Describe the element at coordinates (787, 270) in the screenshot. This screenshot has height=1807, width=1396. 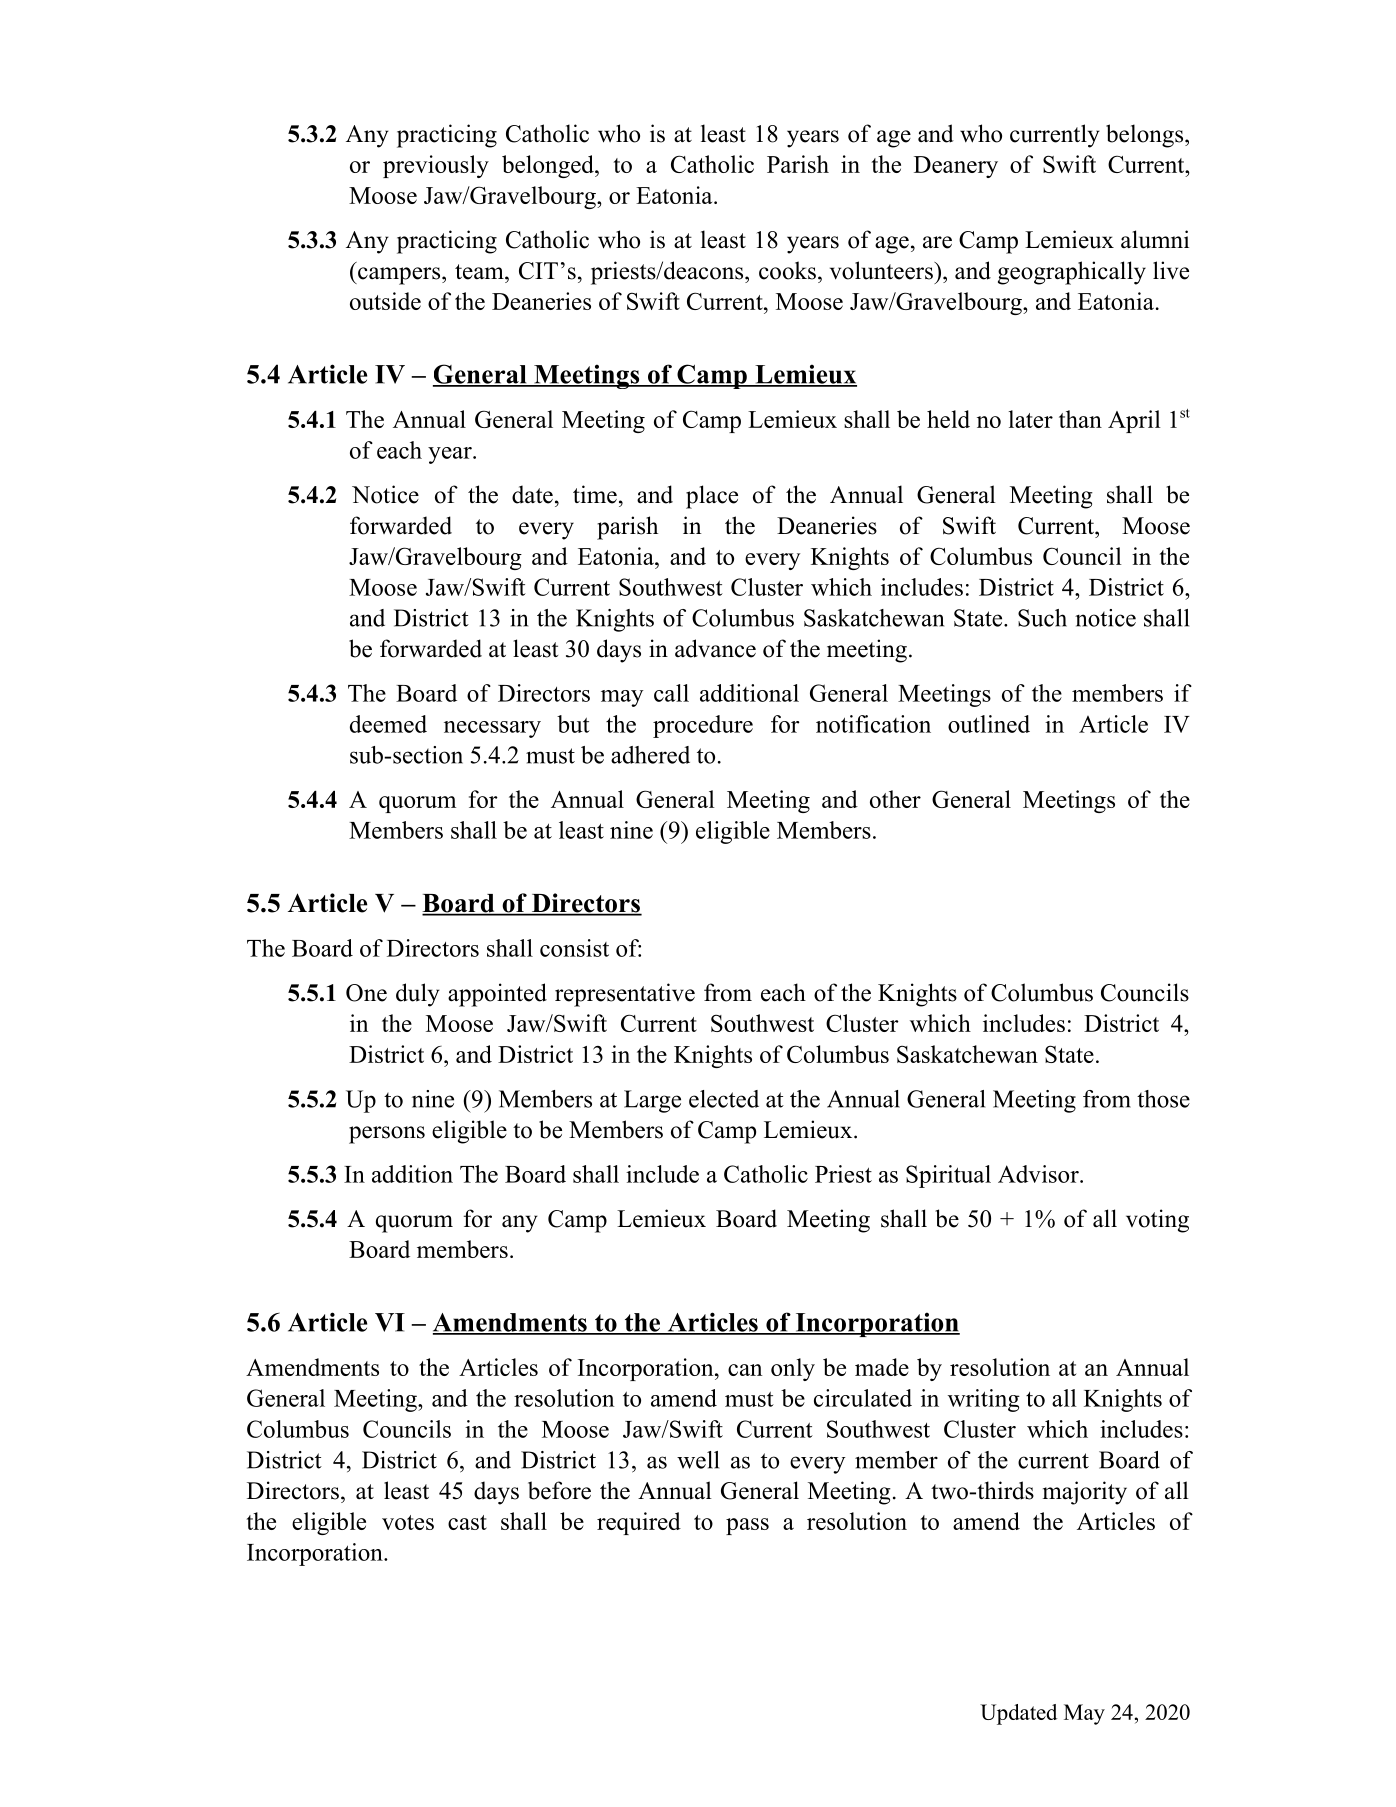
I see `cooks` at that location.
